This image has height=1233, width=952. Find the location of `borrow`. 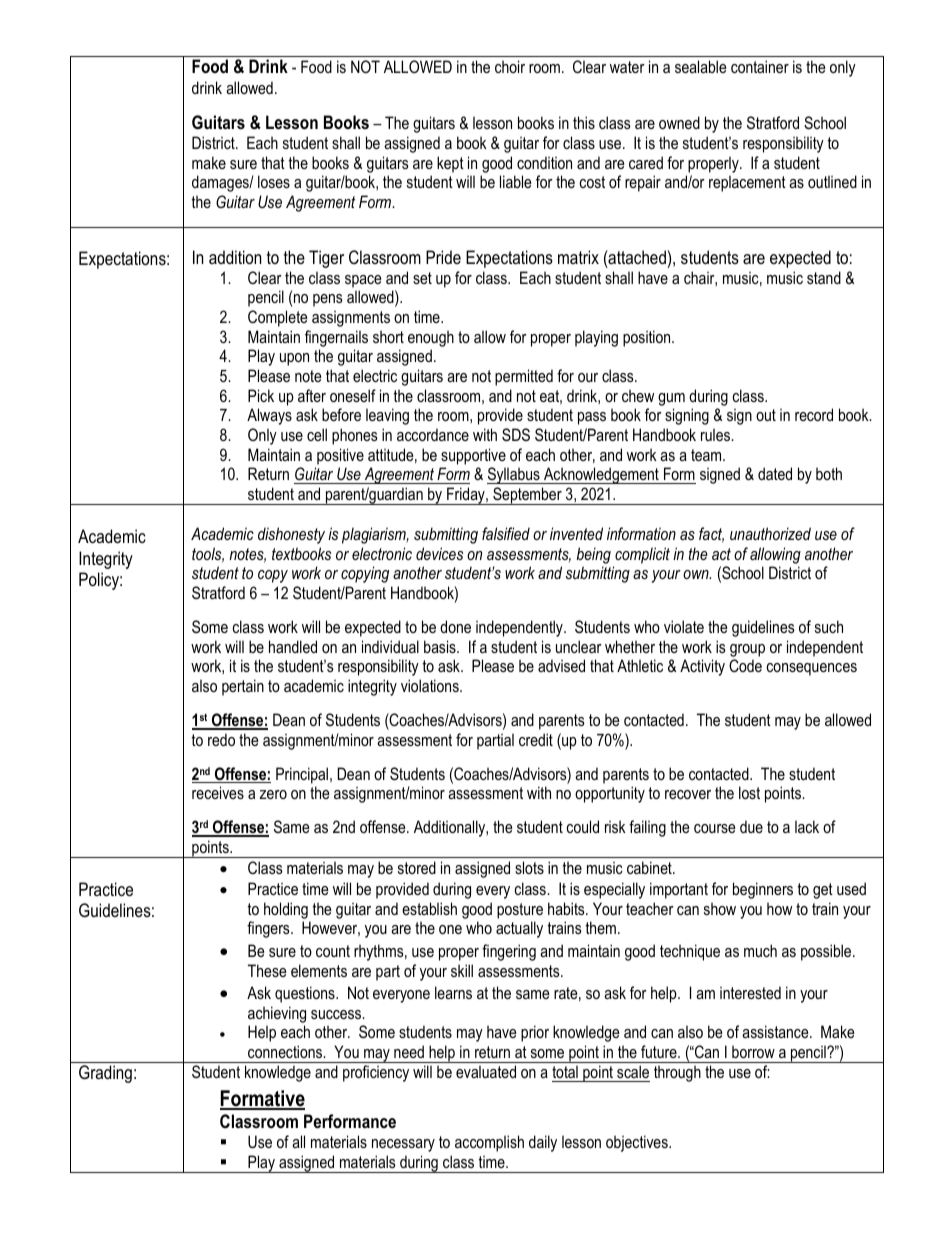

borrow is located at coordinates (753, 1051).
